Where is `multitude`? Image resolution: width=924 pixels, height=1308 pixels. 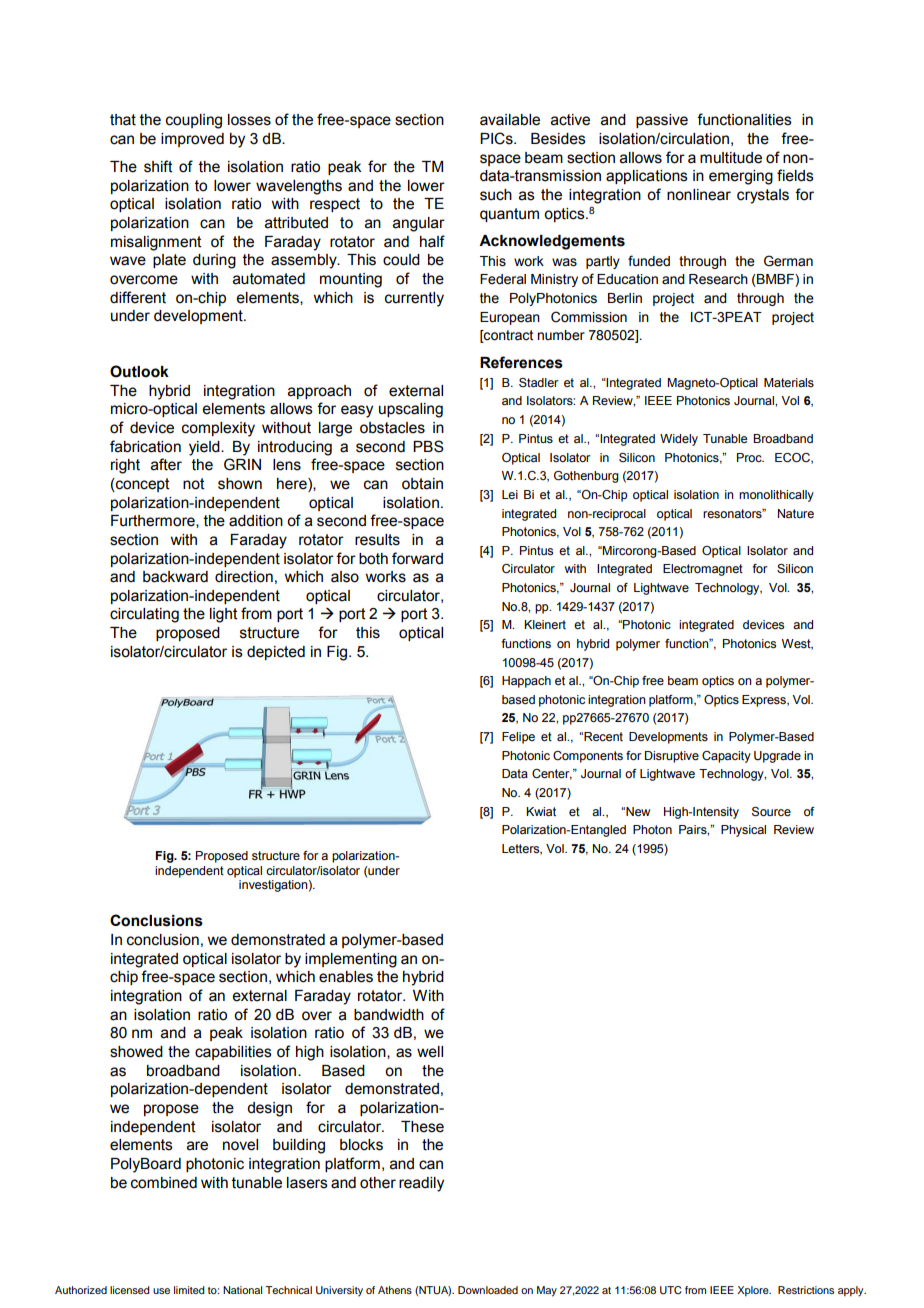
multitude is located at coordinates (731, 158).
